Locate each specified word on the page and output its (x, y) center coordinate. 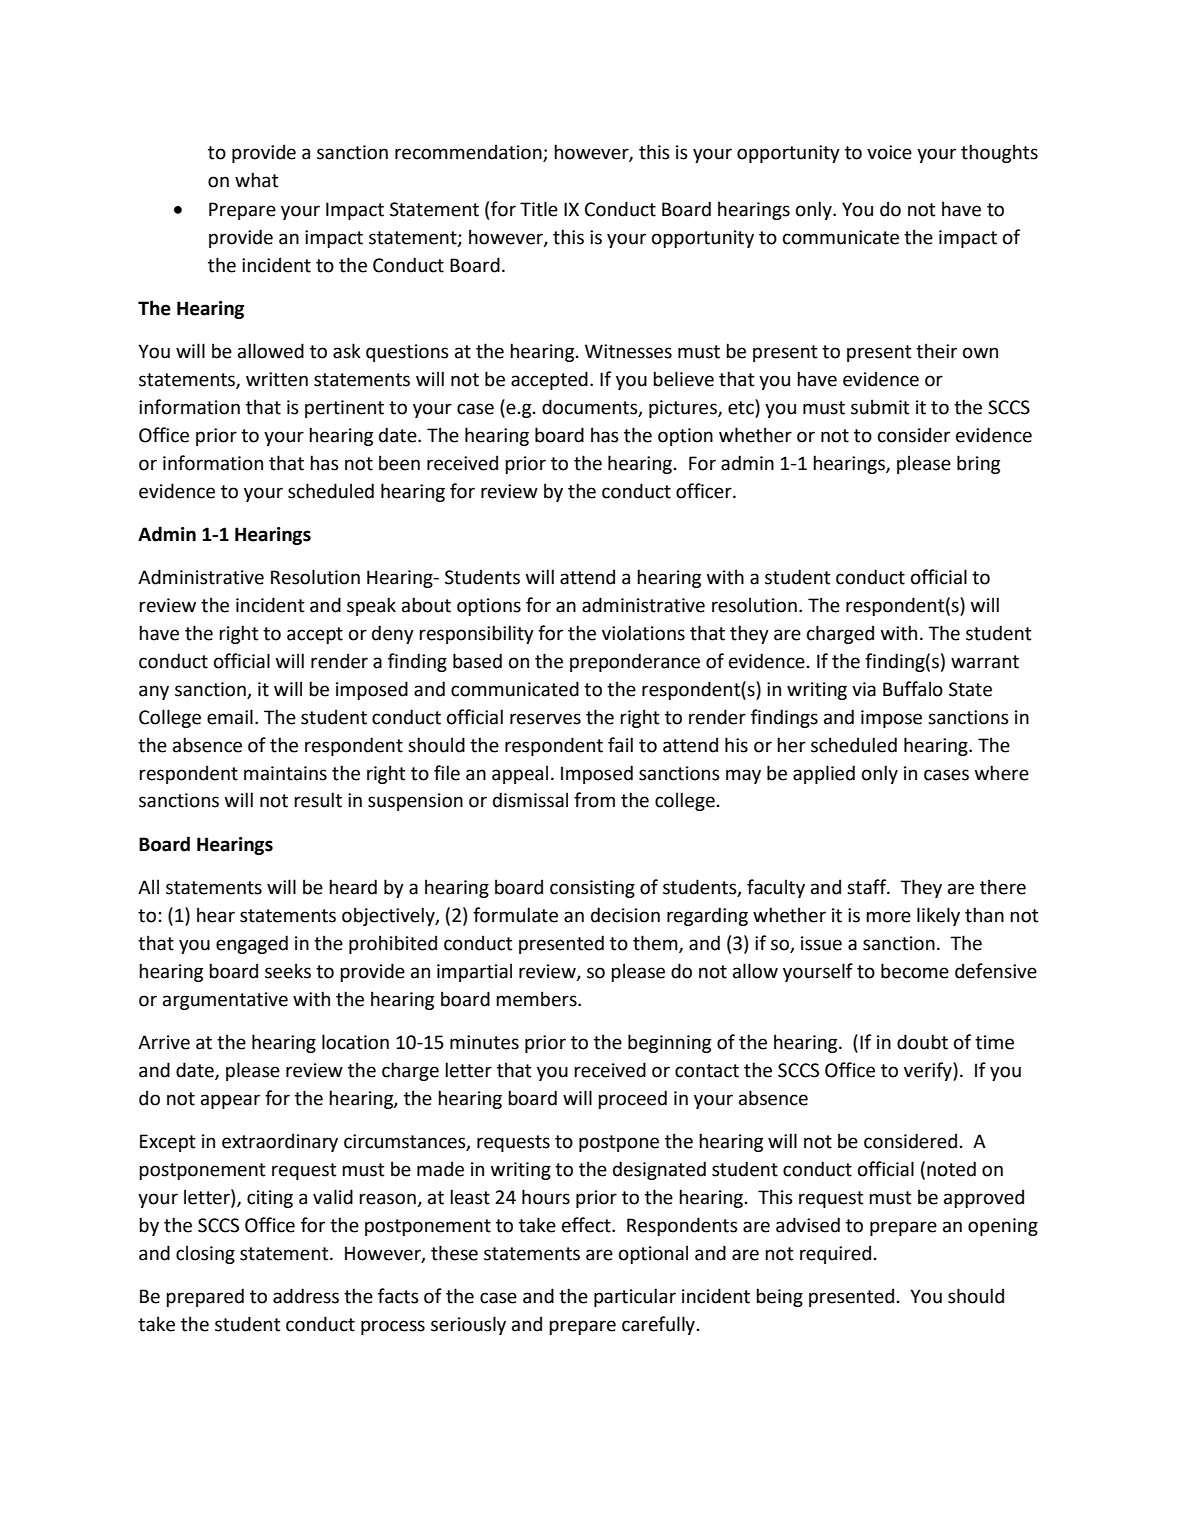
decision (625, 915)
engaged (252, 944)
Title (539, 209)
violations (643, 633)
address (306, 1296)
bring (978, 464)
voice (889, 152)
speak (371, 606)
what (256, 180)
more (888, 917)
